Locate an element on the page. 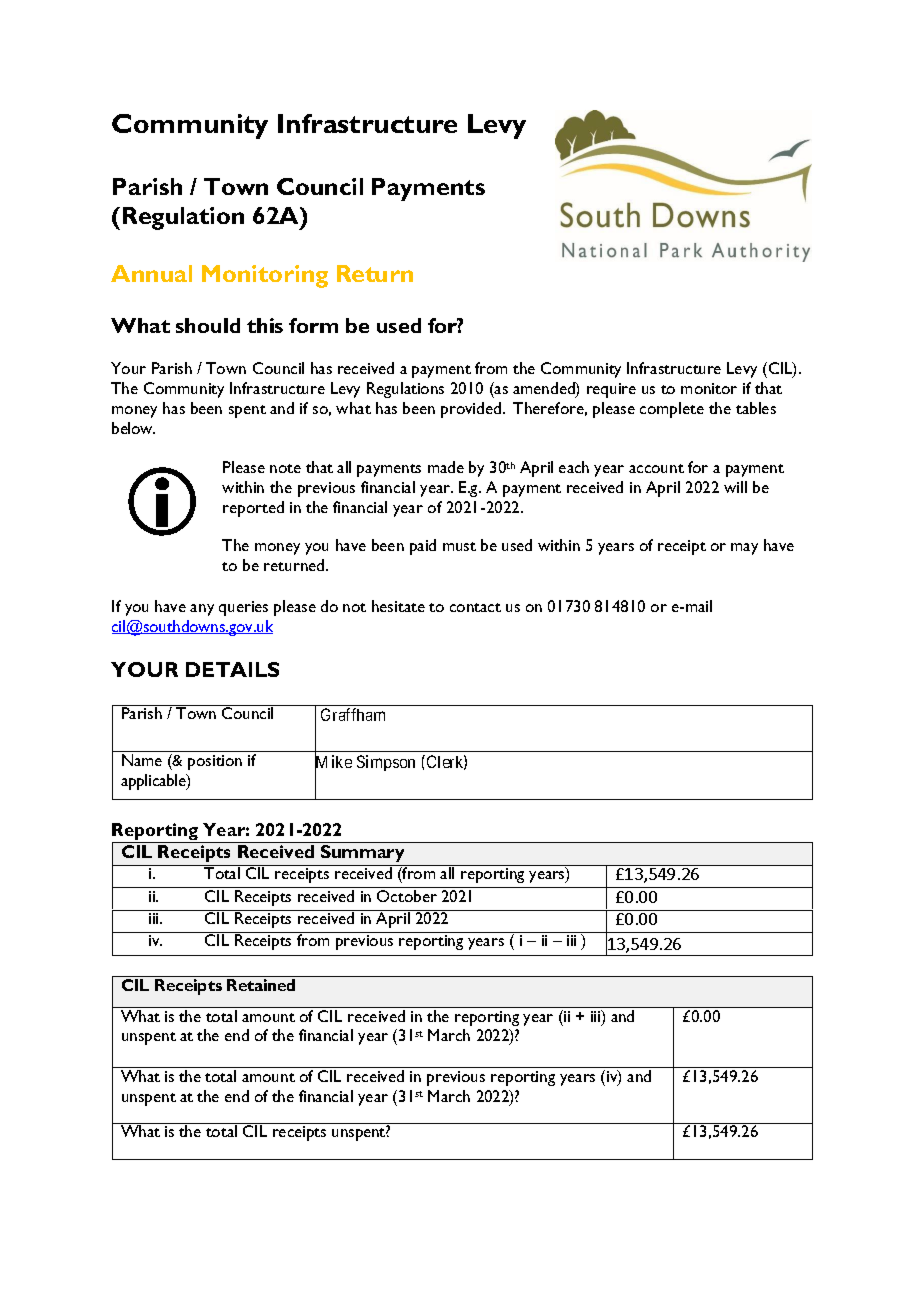  Retained is located at coordinates (261, 985).
